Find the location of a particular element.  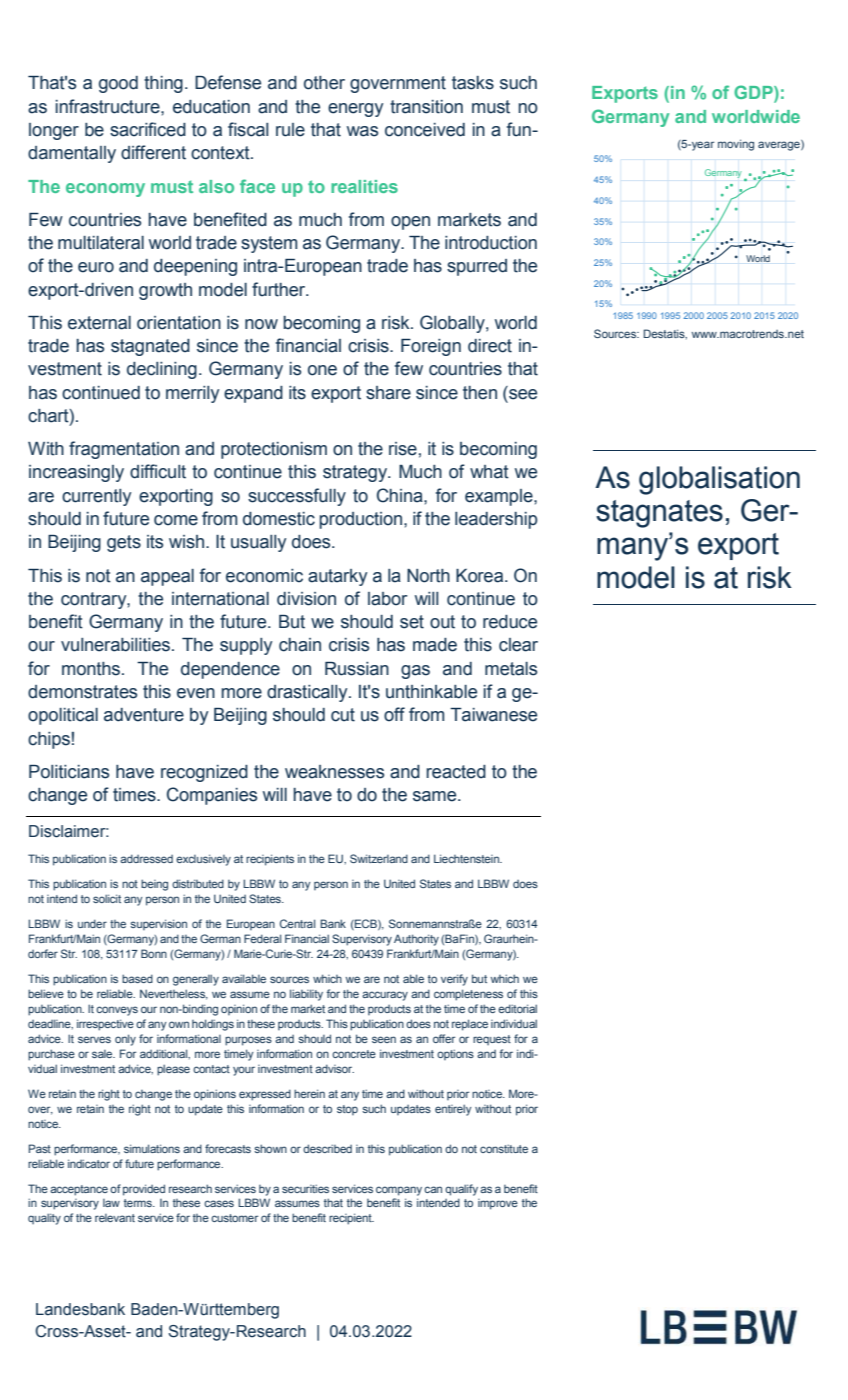

vulnerabilities is located at coordinates (115, 645).
